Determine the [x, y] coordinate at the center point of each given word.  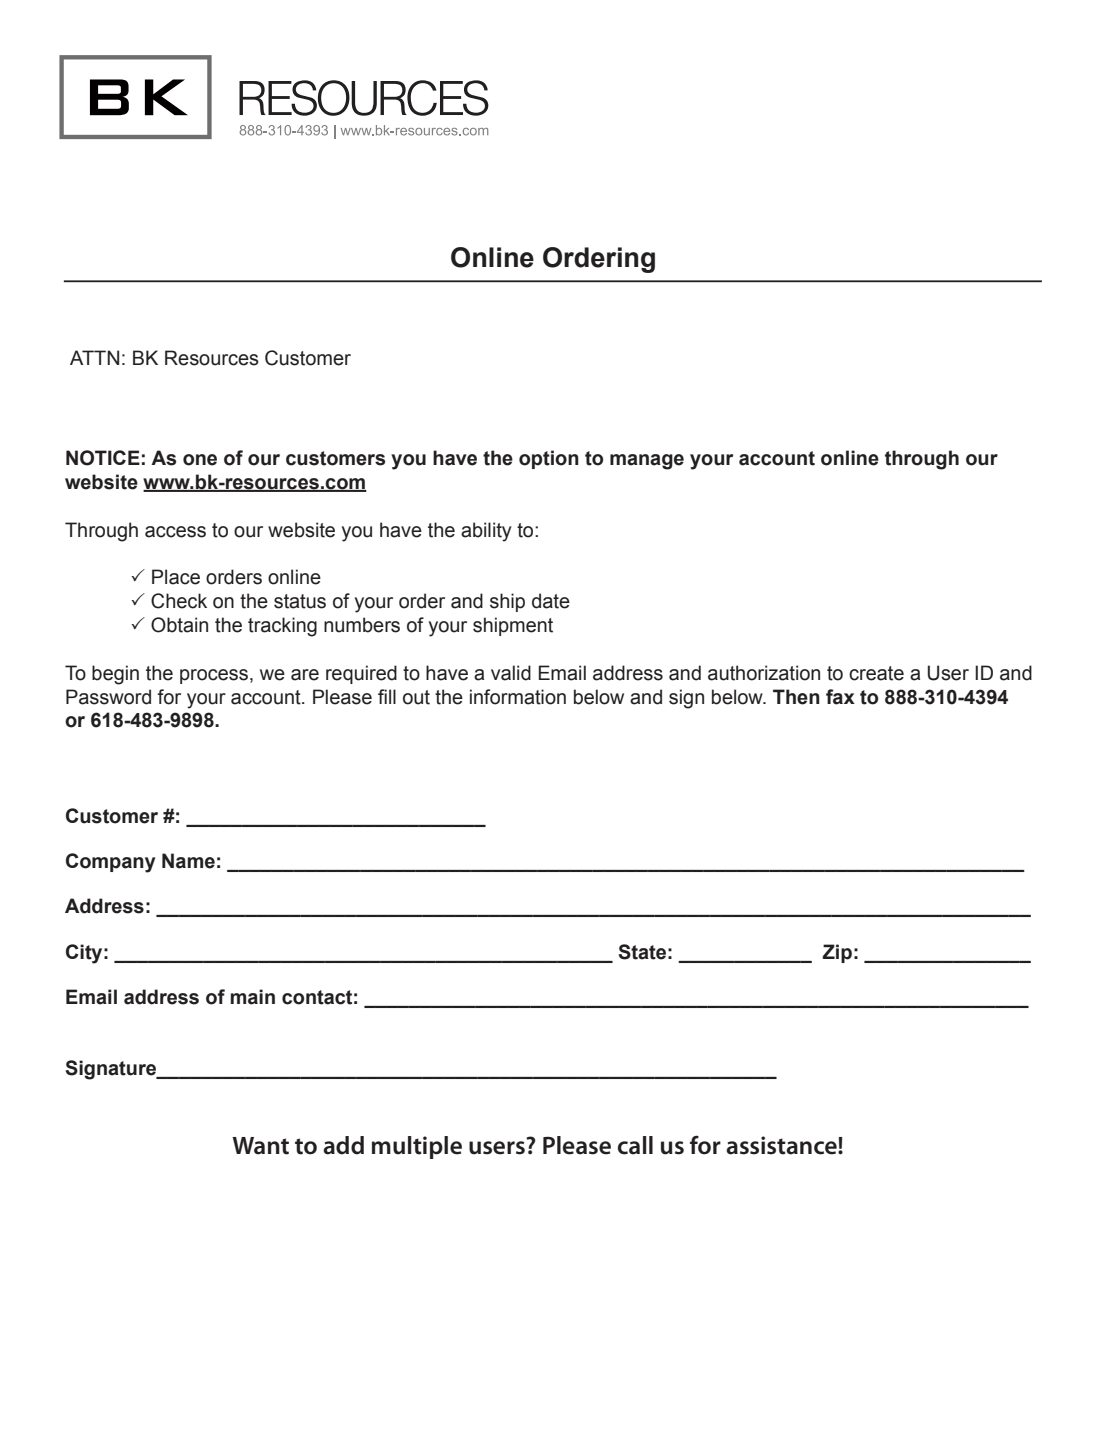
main [252, 997]
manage [647, 462]
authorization [764, 673]
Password [108, 697]
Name [188, 861]
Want [260, 1146]
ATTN [94, 357]
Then [796, 697]
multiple [417, 1147]
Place [176, 577]
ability [486, 532]
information [518, 697]
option [549, 459]
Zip [837, 953]
